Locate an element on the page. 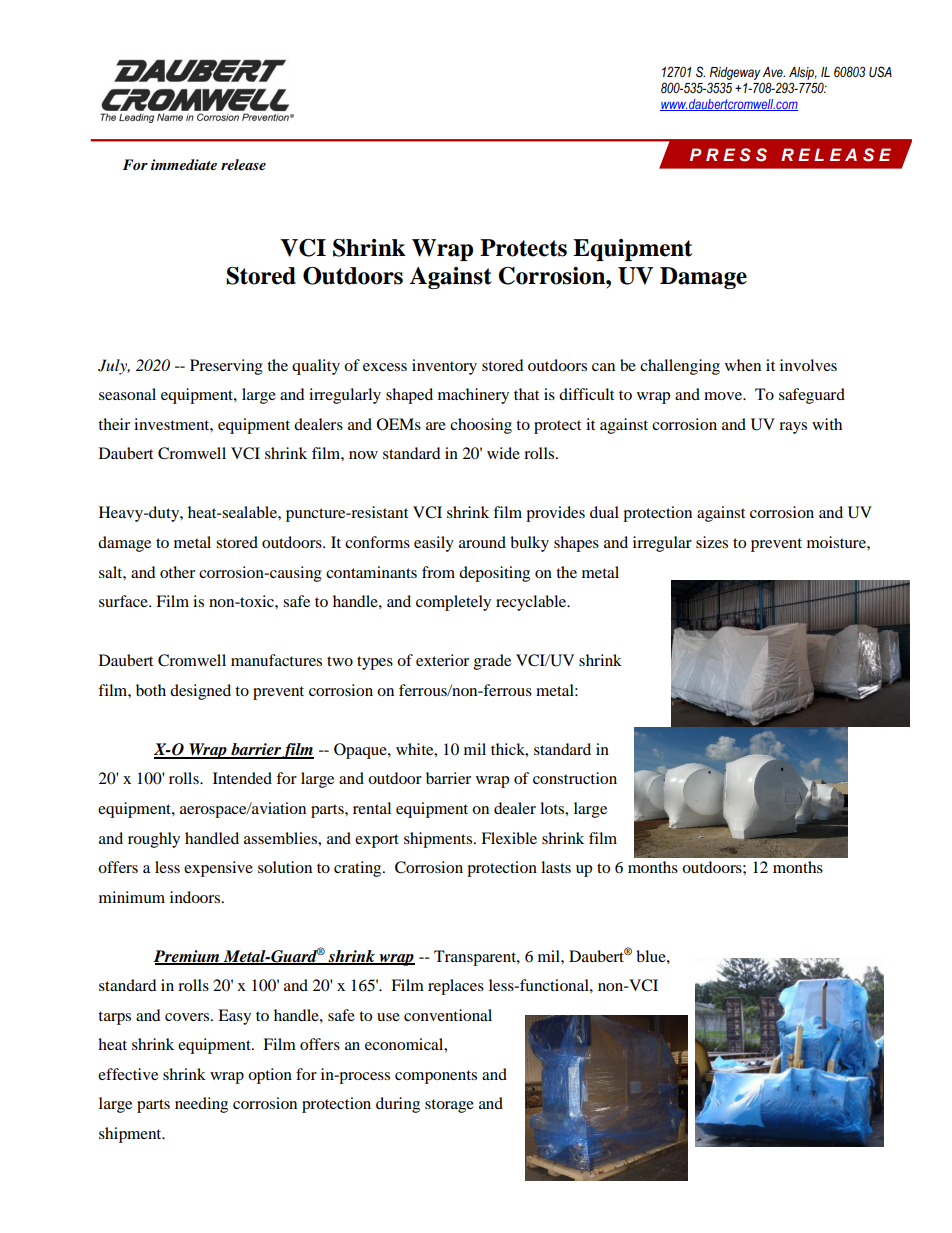 This document has height=1233, width=952. involves is located at coordinates (808, 365).
